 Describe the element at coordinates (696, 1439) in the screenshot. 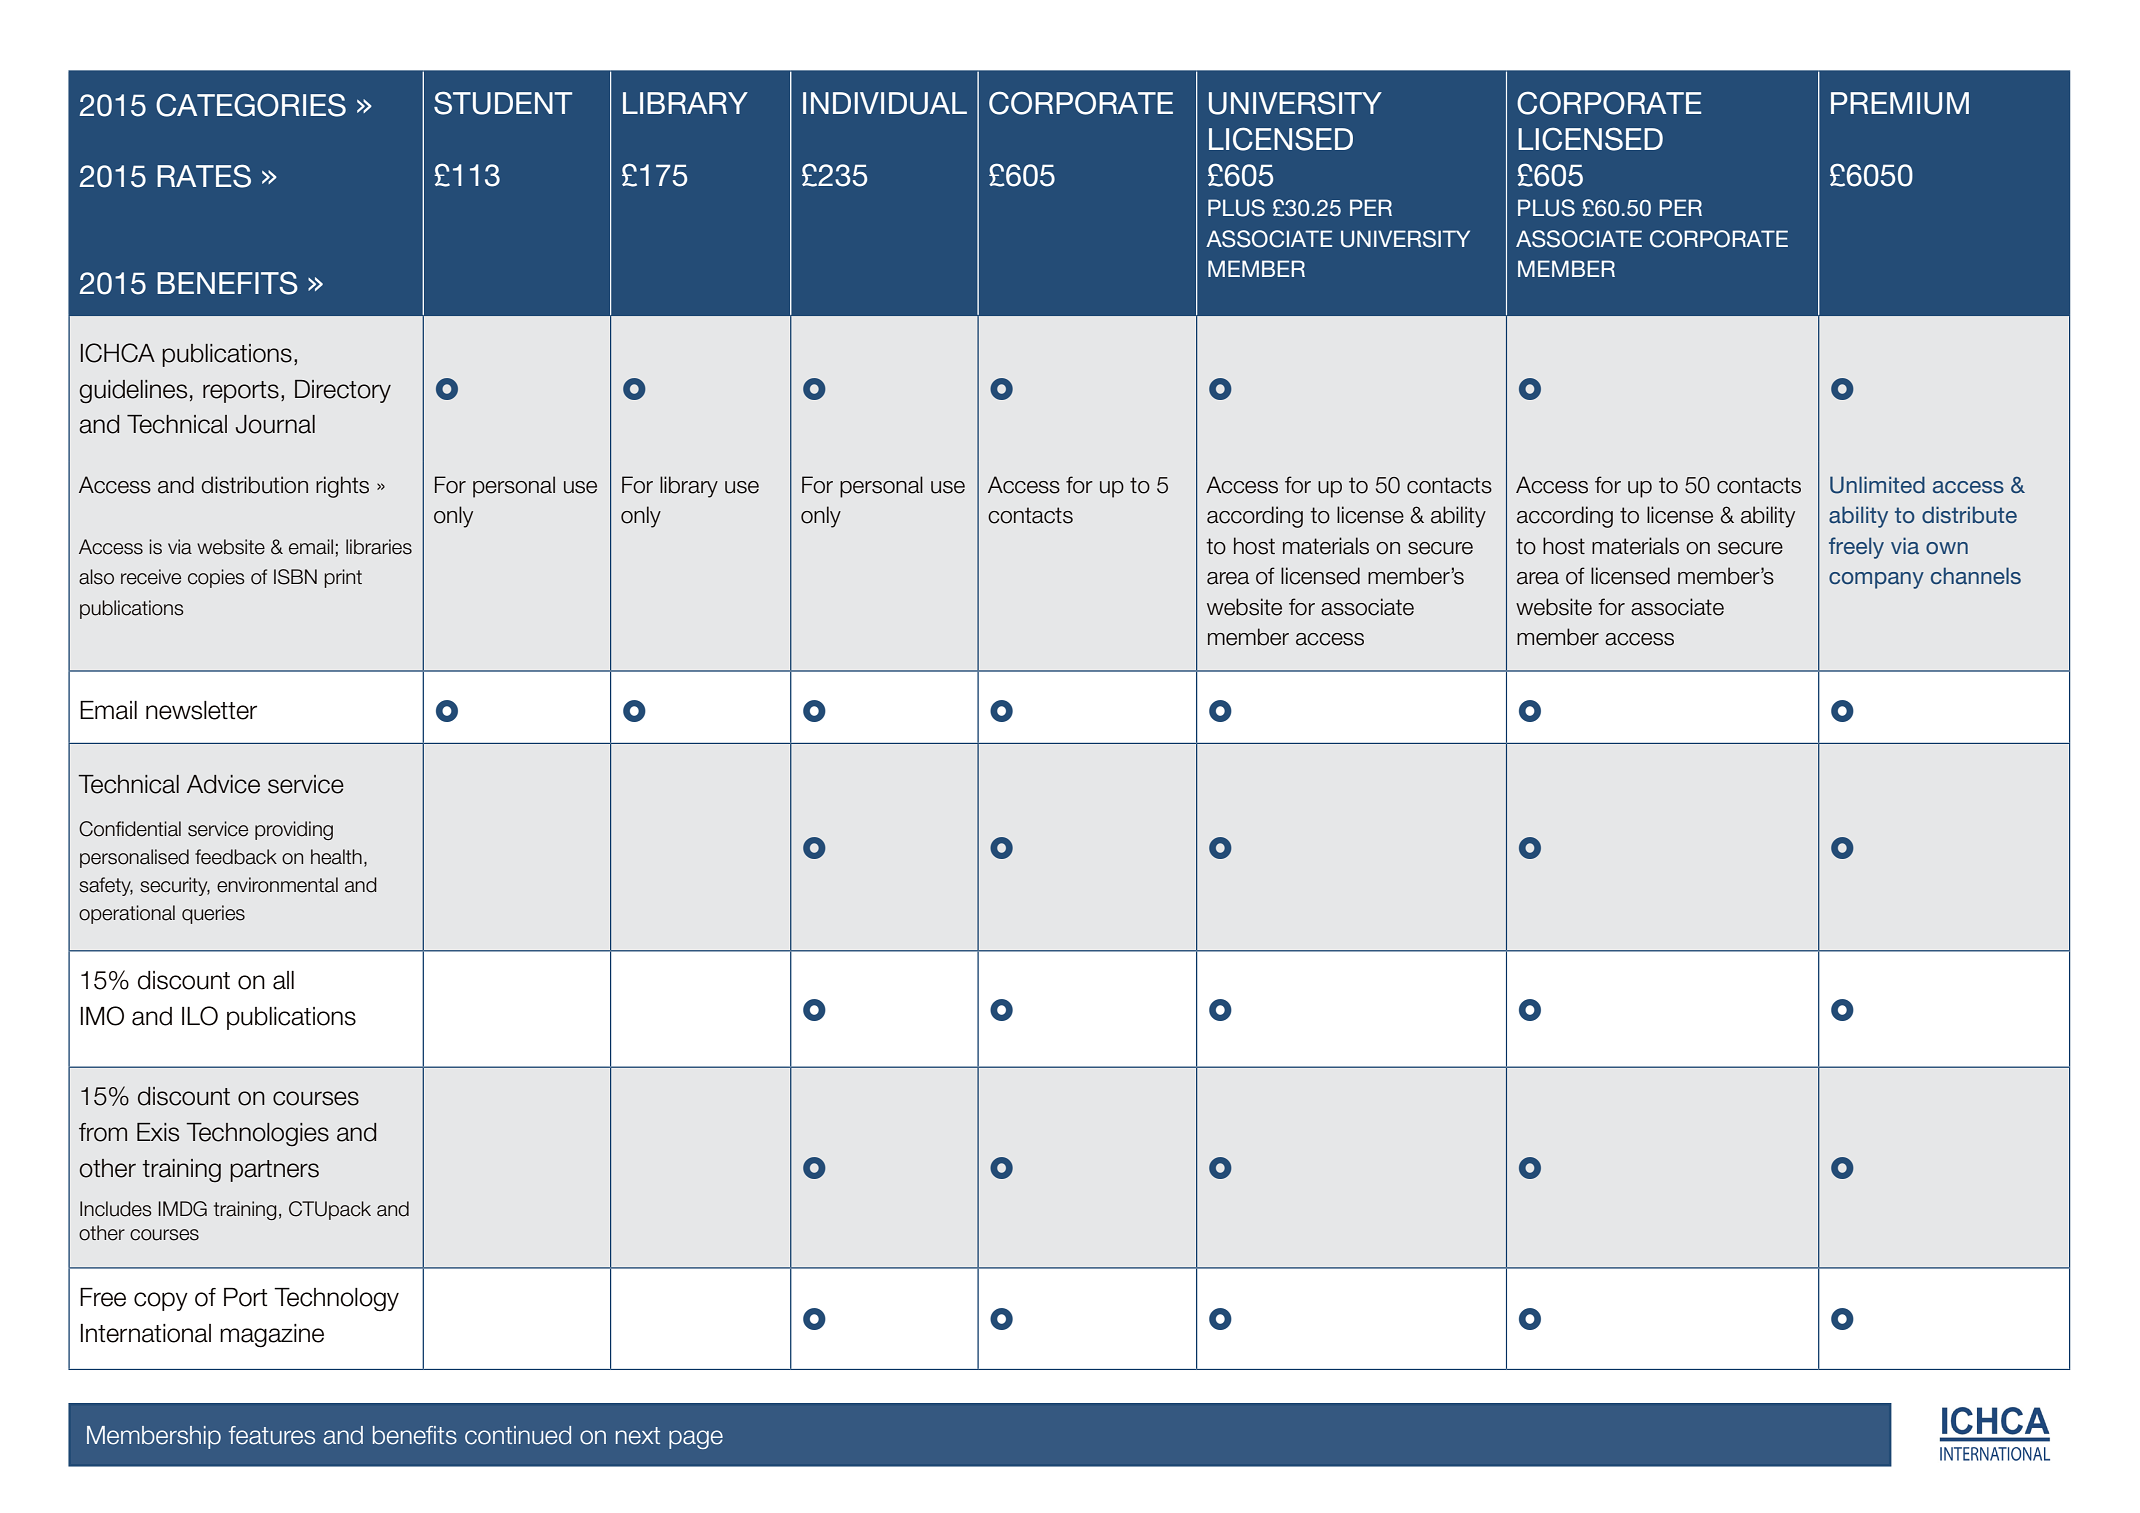

I see `page` at that location.
